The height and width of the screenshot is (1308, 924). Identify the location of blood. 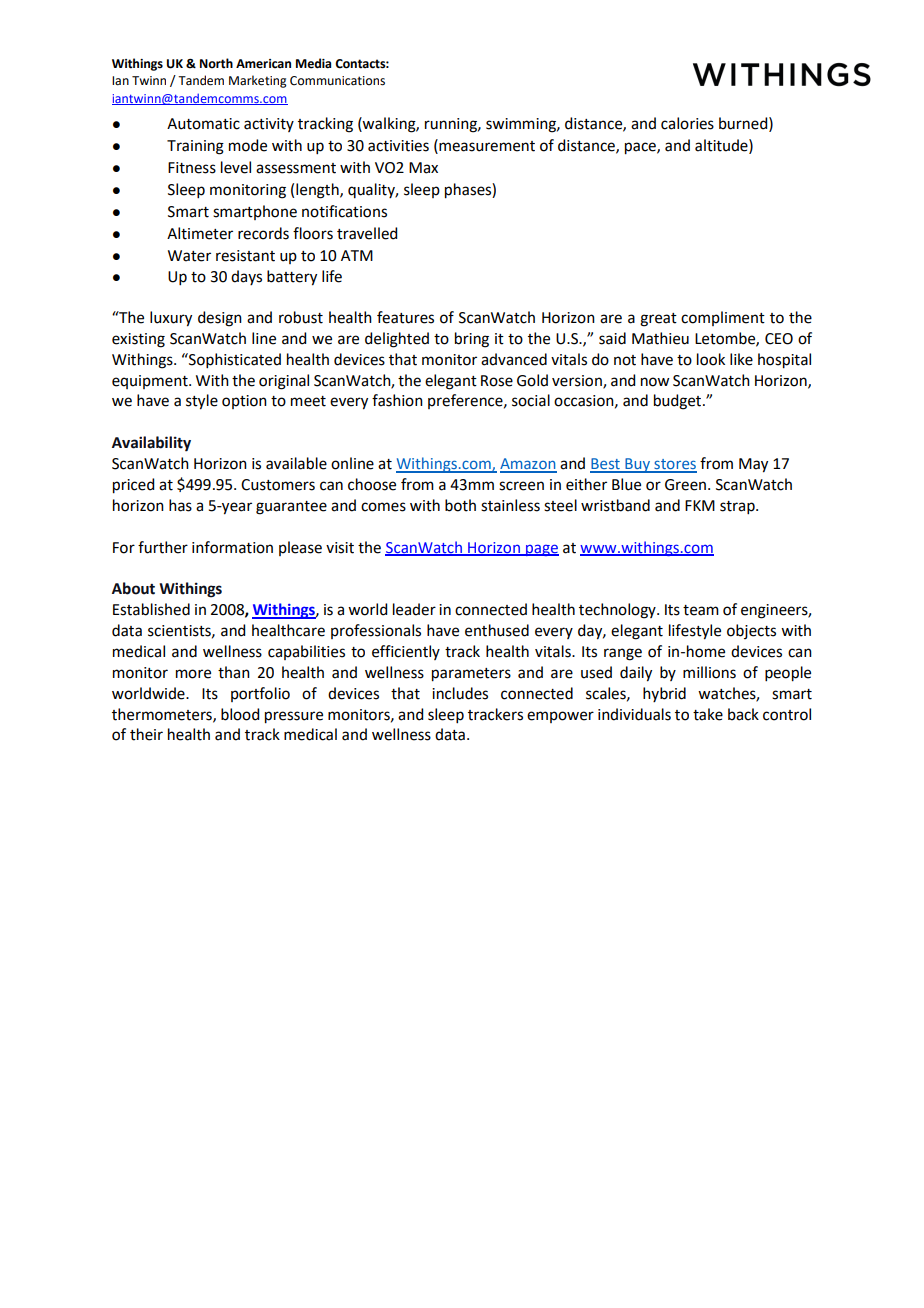
(240, 714).
